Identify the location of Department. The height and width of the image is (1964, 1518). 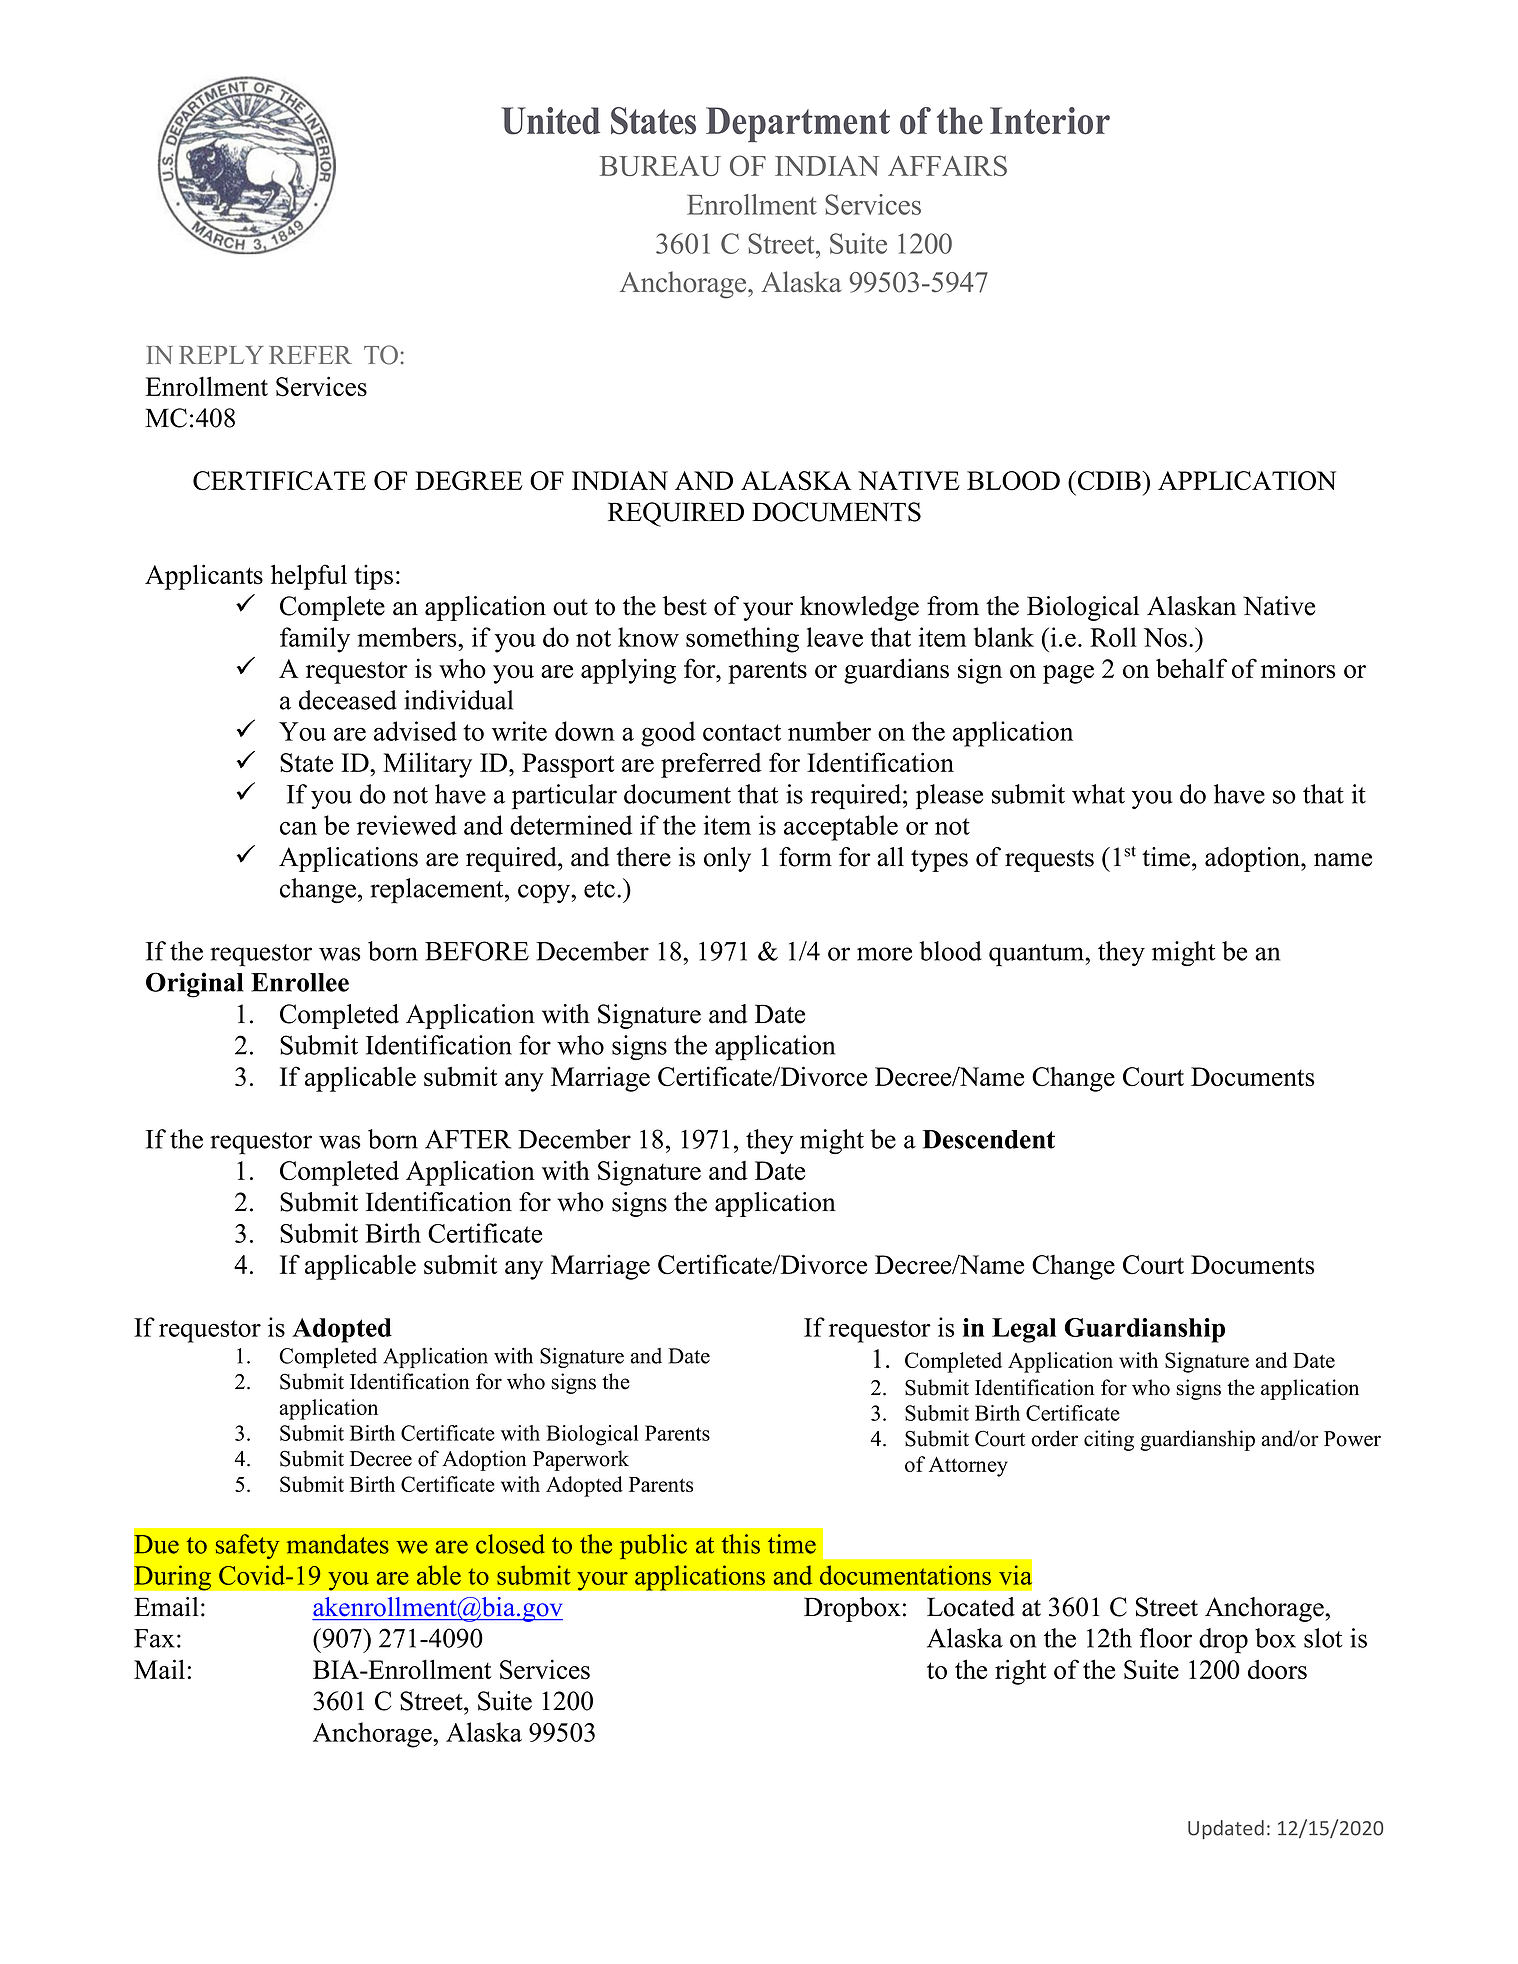
(798, 125).
